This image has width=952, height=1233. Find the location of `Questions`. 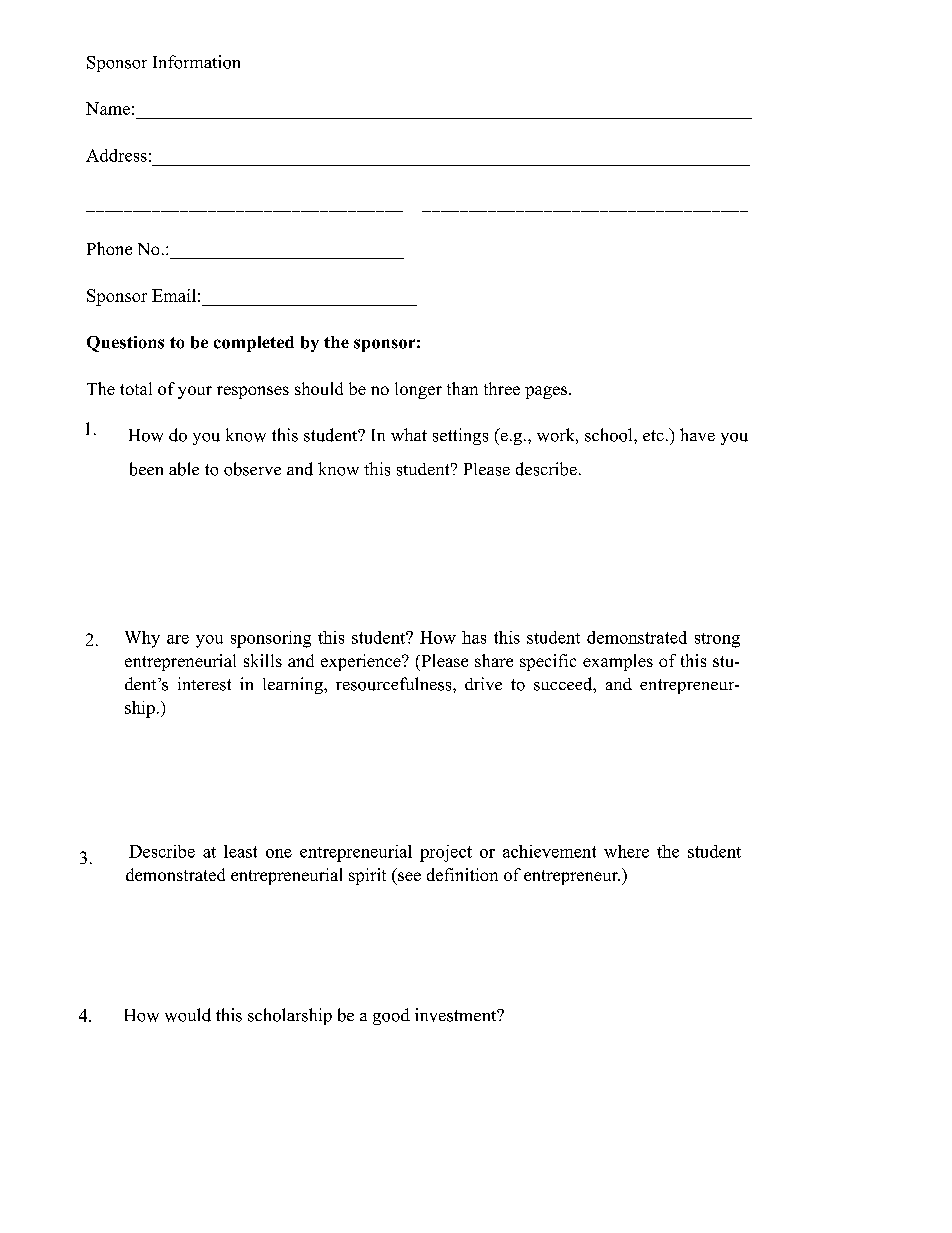

Questions is located at coordinates (125, 344).
